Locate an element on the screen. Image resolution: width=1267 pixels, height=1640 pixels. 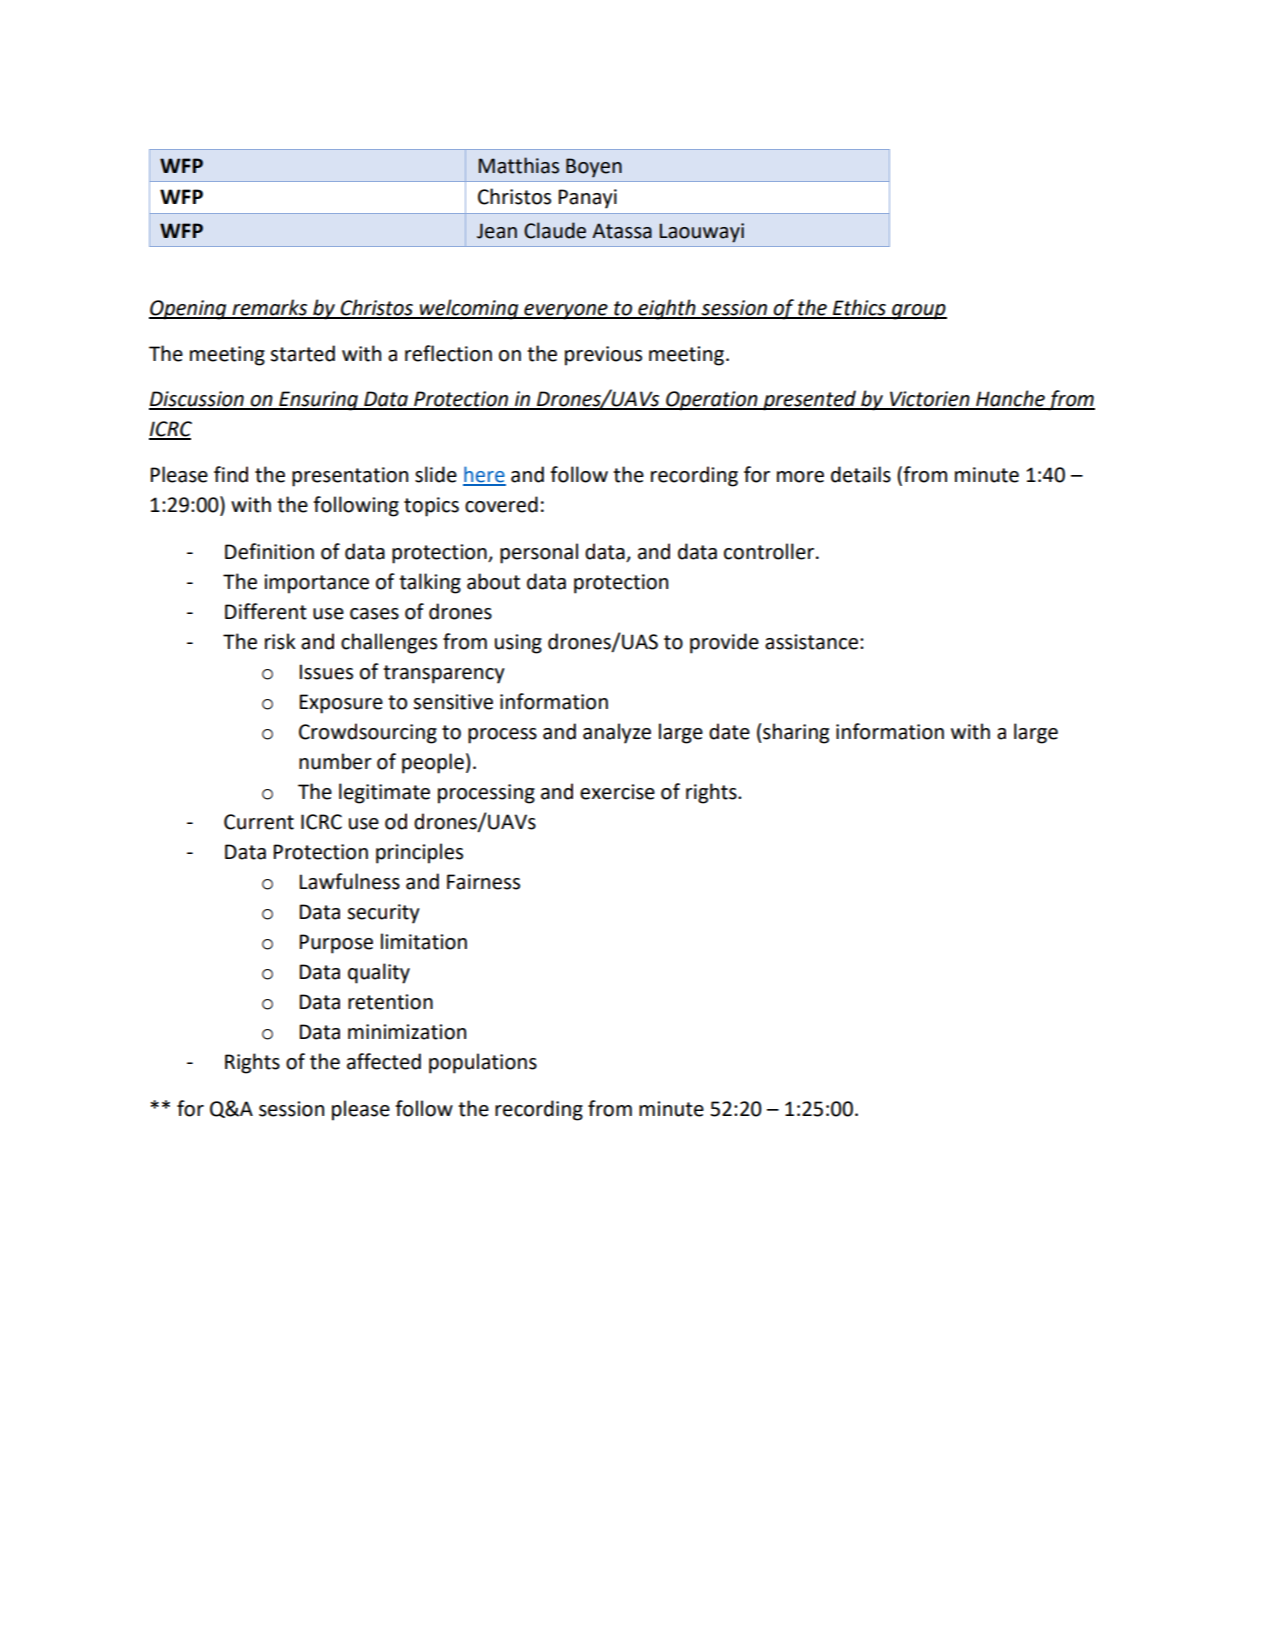
using is located at coordinates (518, 644).
